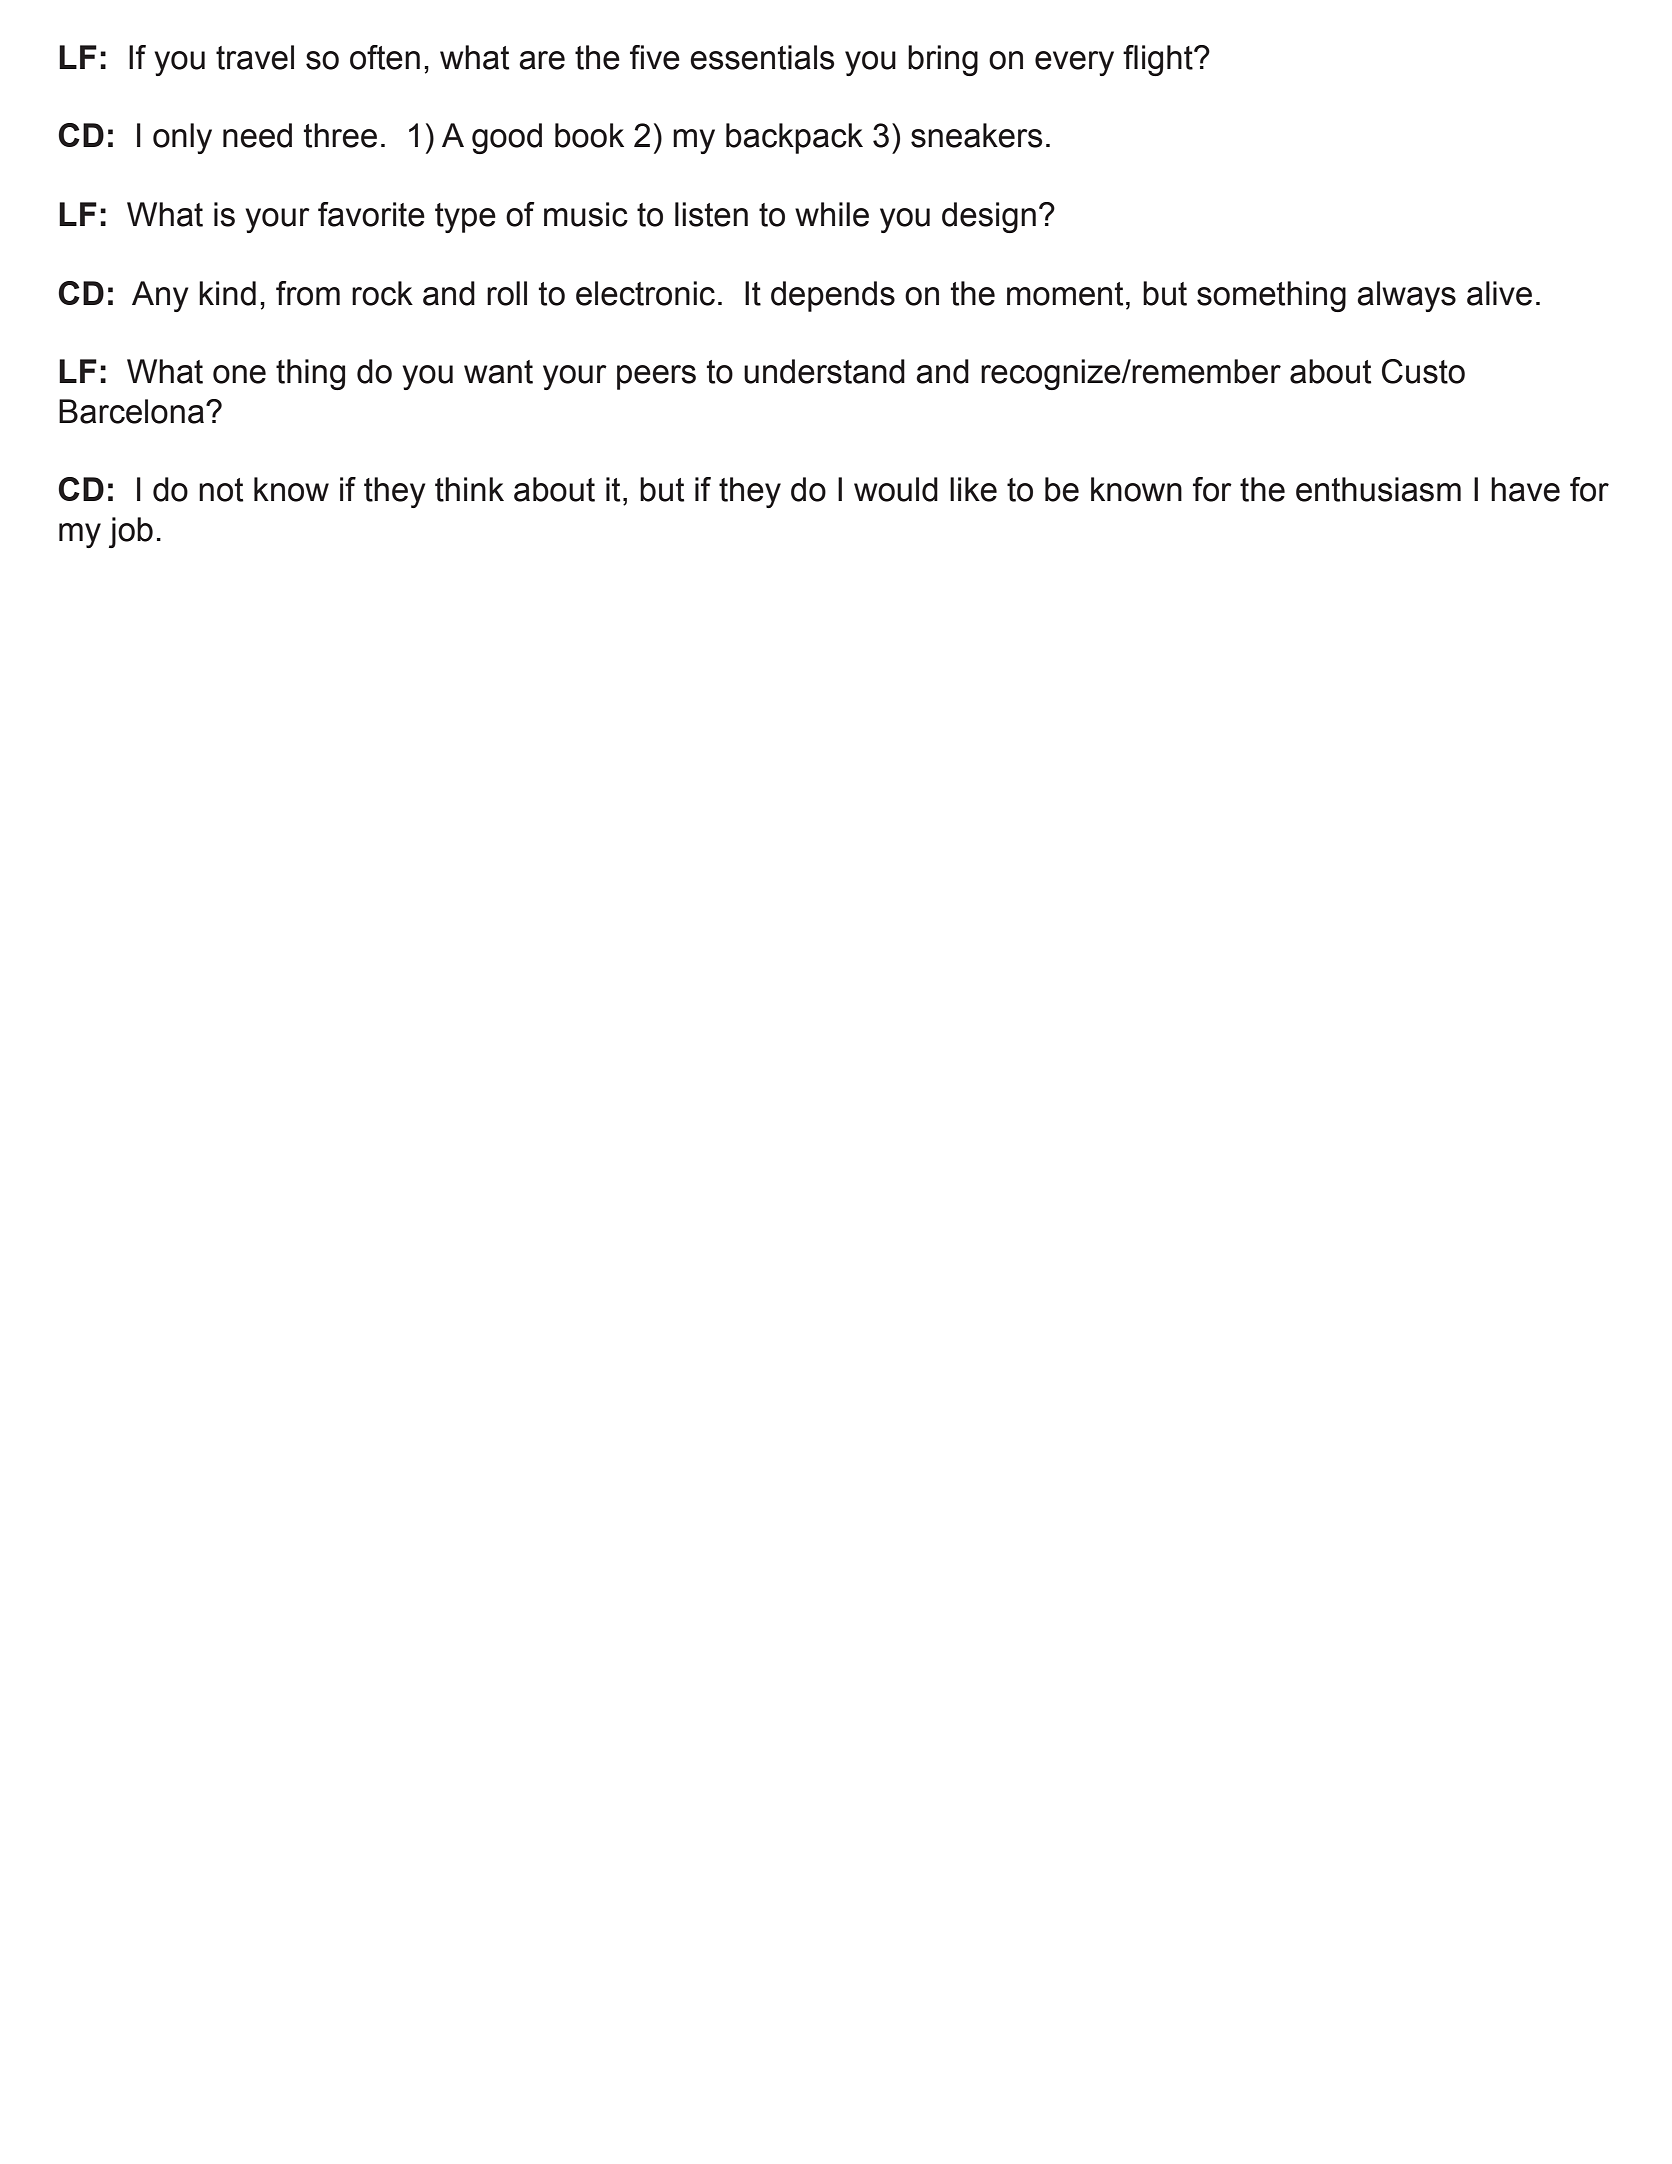  Describe the element at coordinates (221, 490) in the image. I see `not` at that location.
